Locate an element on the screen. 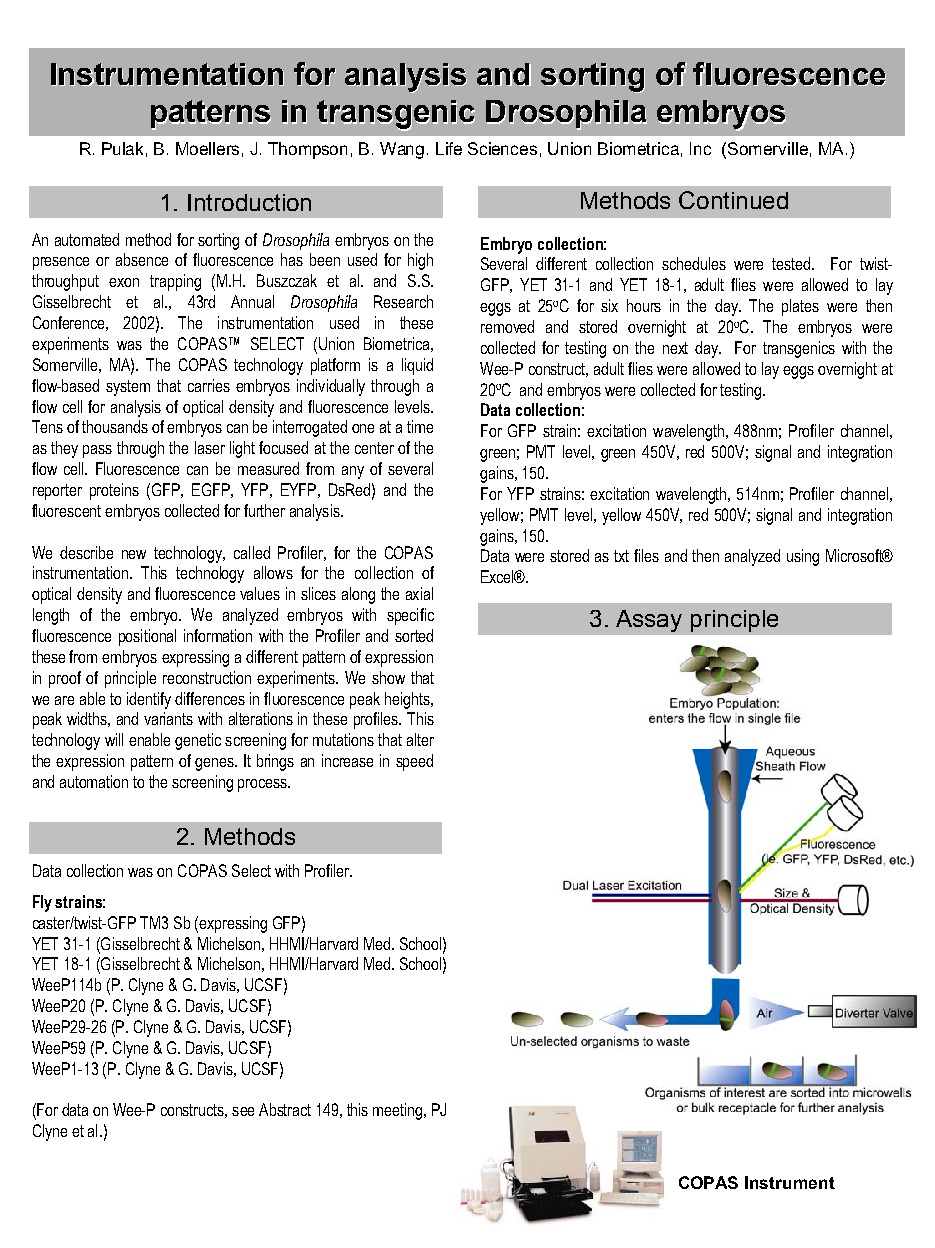  speed is located at coordinates (414, 762).
